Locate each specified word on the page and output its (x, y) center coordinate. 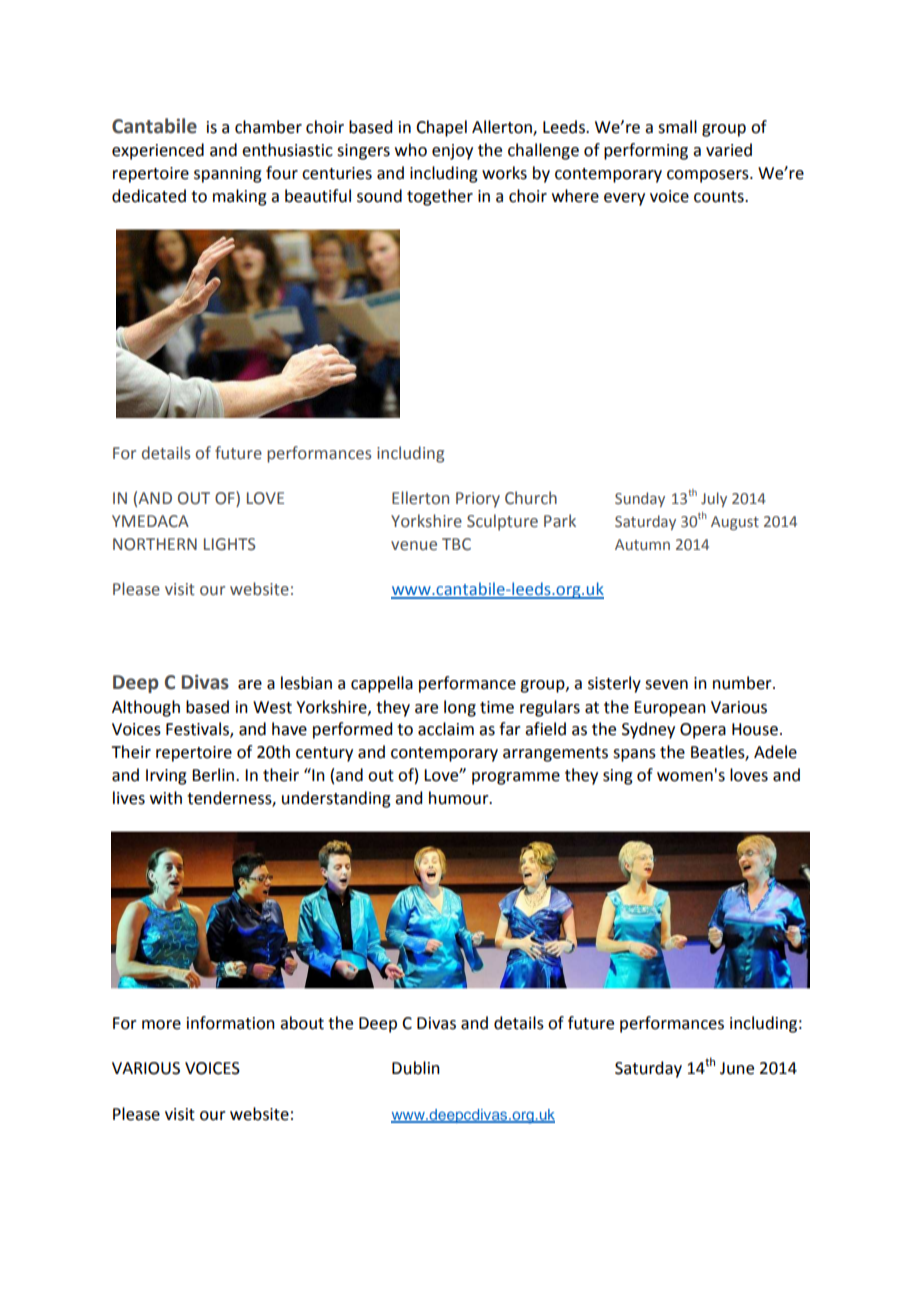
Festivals (198, 730)
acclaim (446, 729)
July (714, 499)
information (231, 1023)
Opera (703, 731)
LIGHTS (230, 544)
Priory (478, 500)
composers (709, 176)
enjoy (452, 152)
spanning (228, 175)
